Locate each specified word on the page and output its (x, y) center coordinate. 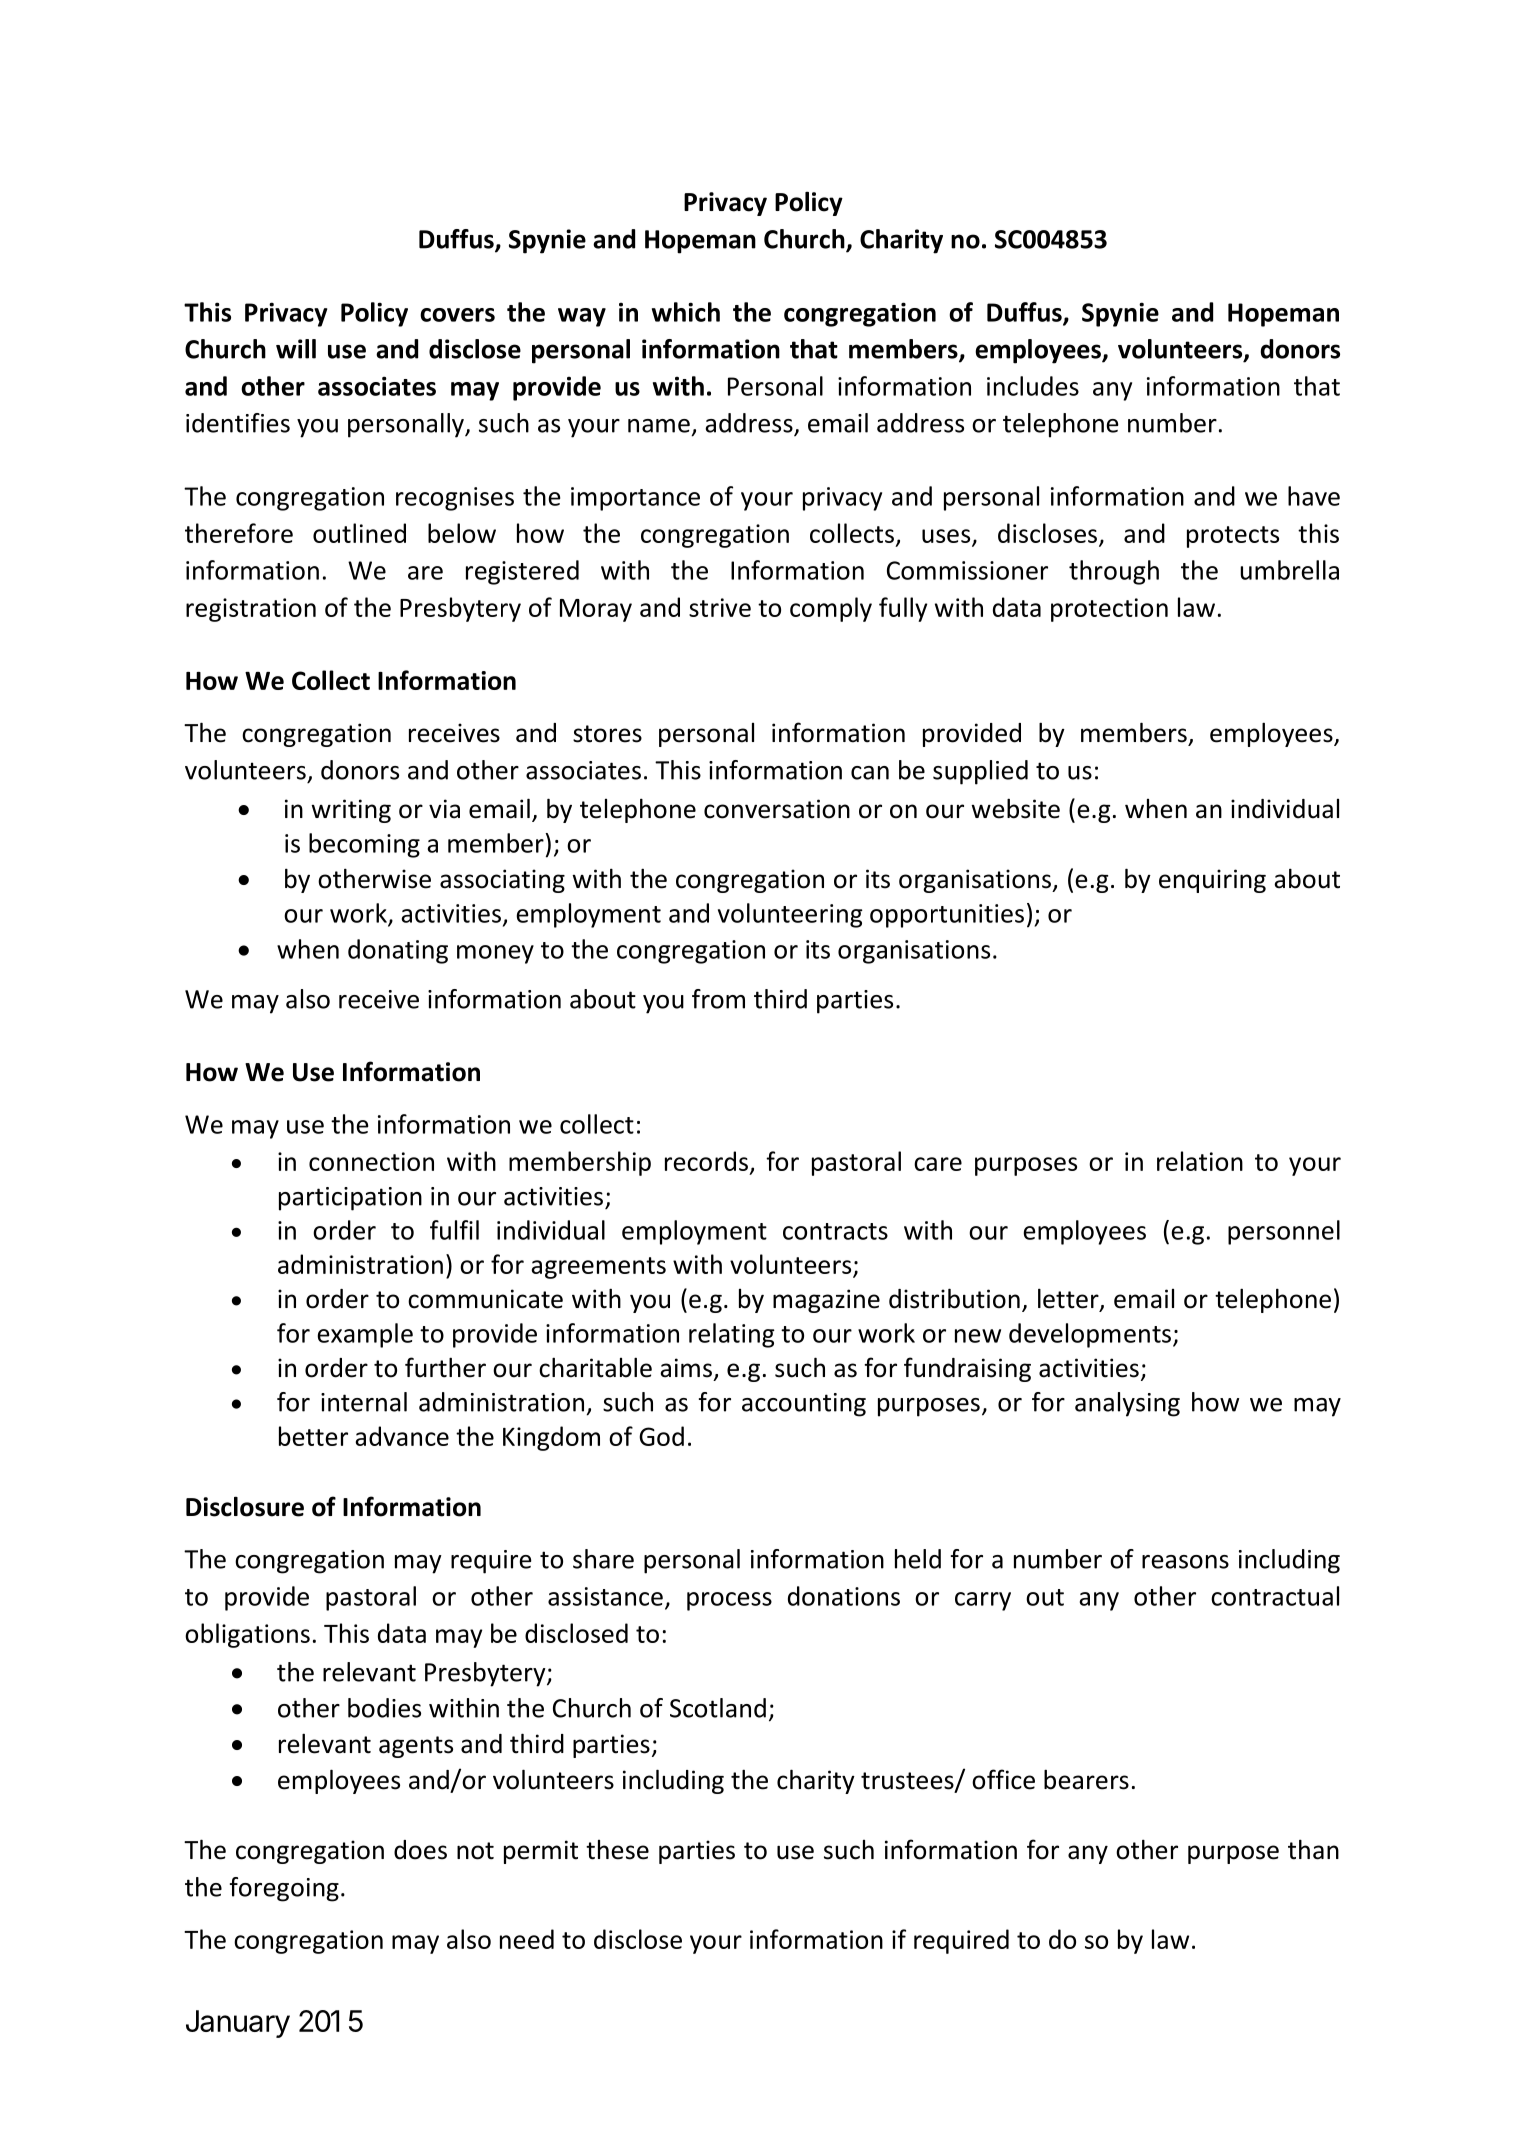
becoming (364, 845)
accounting (804, 1405)
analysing (1127, 1404)
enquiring (1212, 881)
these (617, 1850)
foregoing (284, 1889)
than (1313, 1849)
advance (402, 1436)
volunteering (790, 915)
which (686, 312)
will (296, 349)
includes (1033, 386)
